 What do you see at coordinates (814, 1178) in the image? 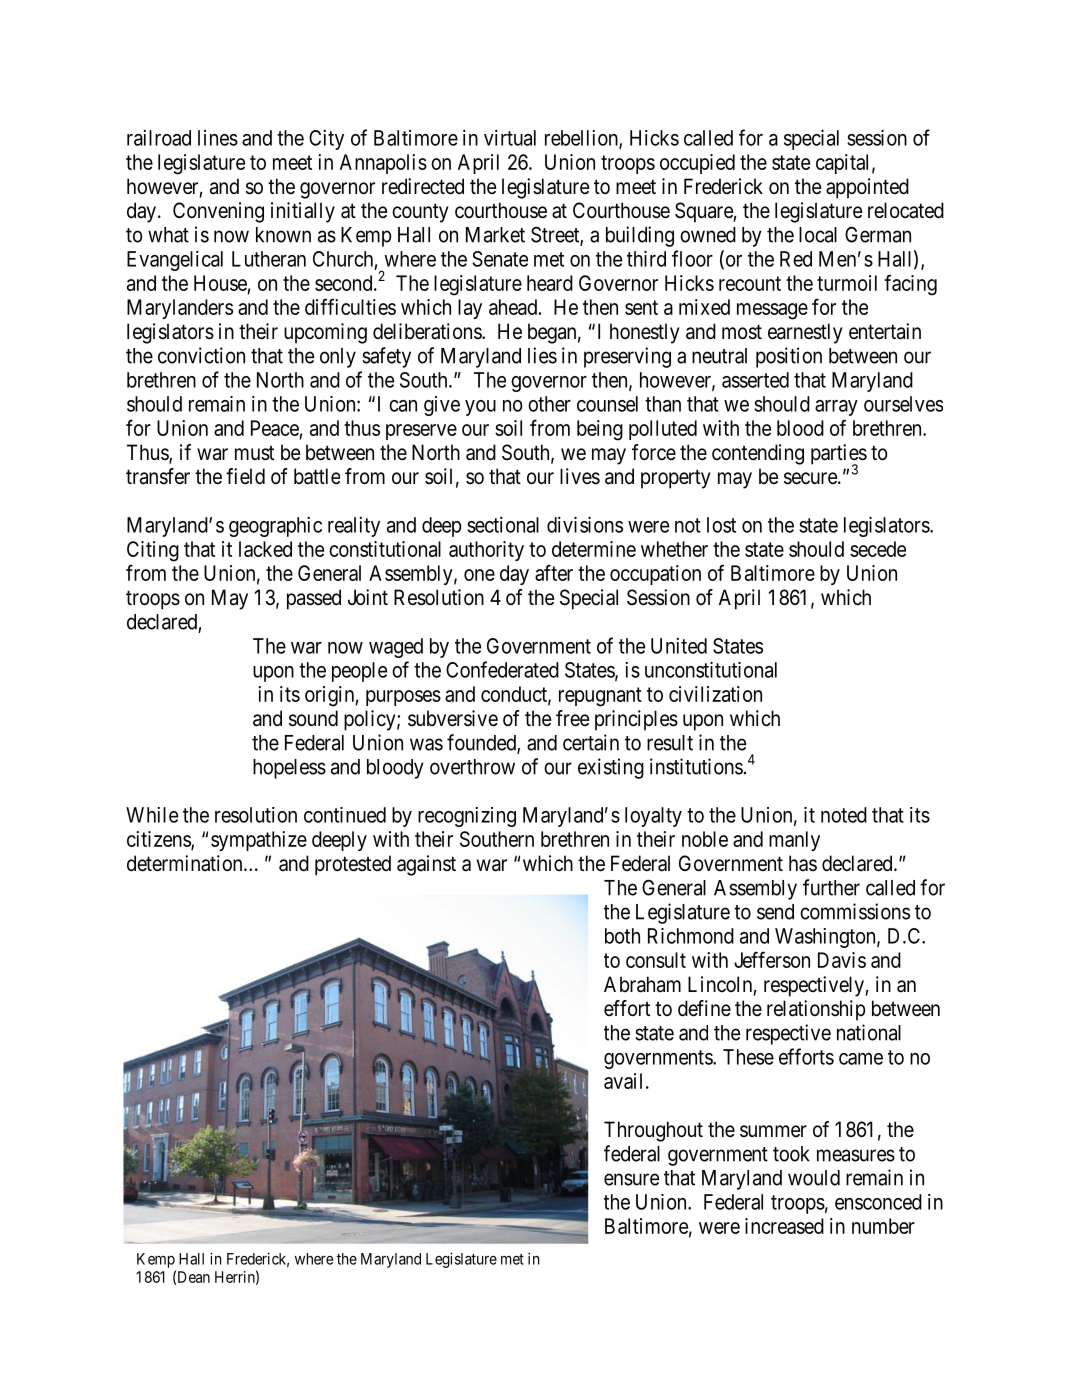
I see `would` at bounding box center [814, 1178].
